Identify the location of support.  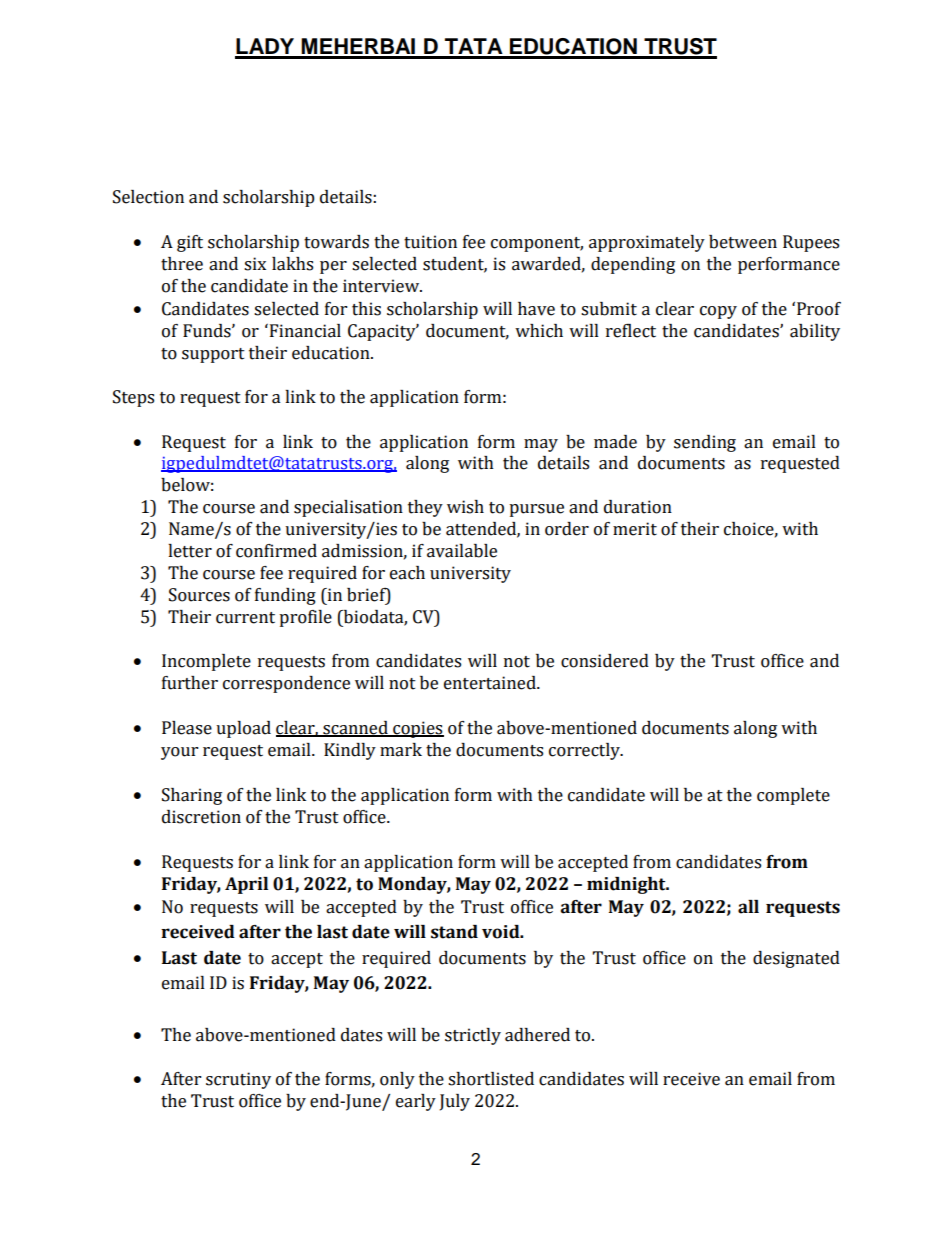
(213, 355).
